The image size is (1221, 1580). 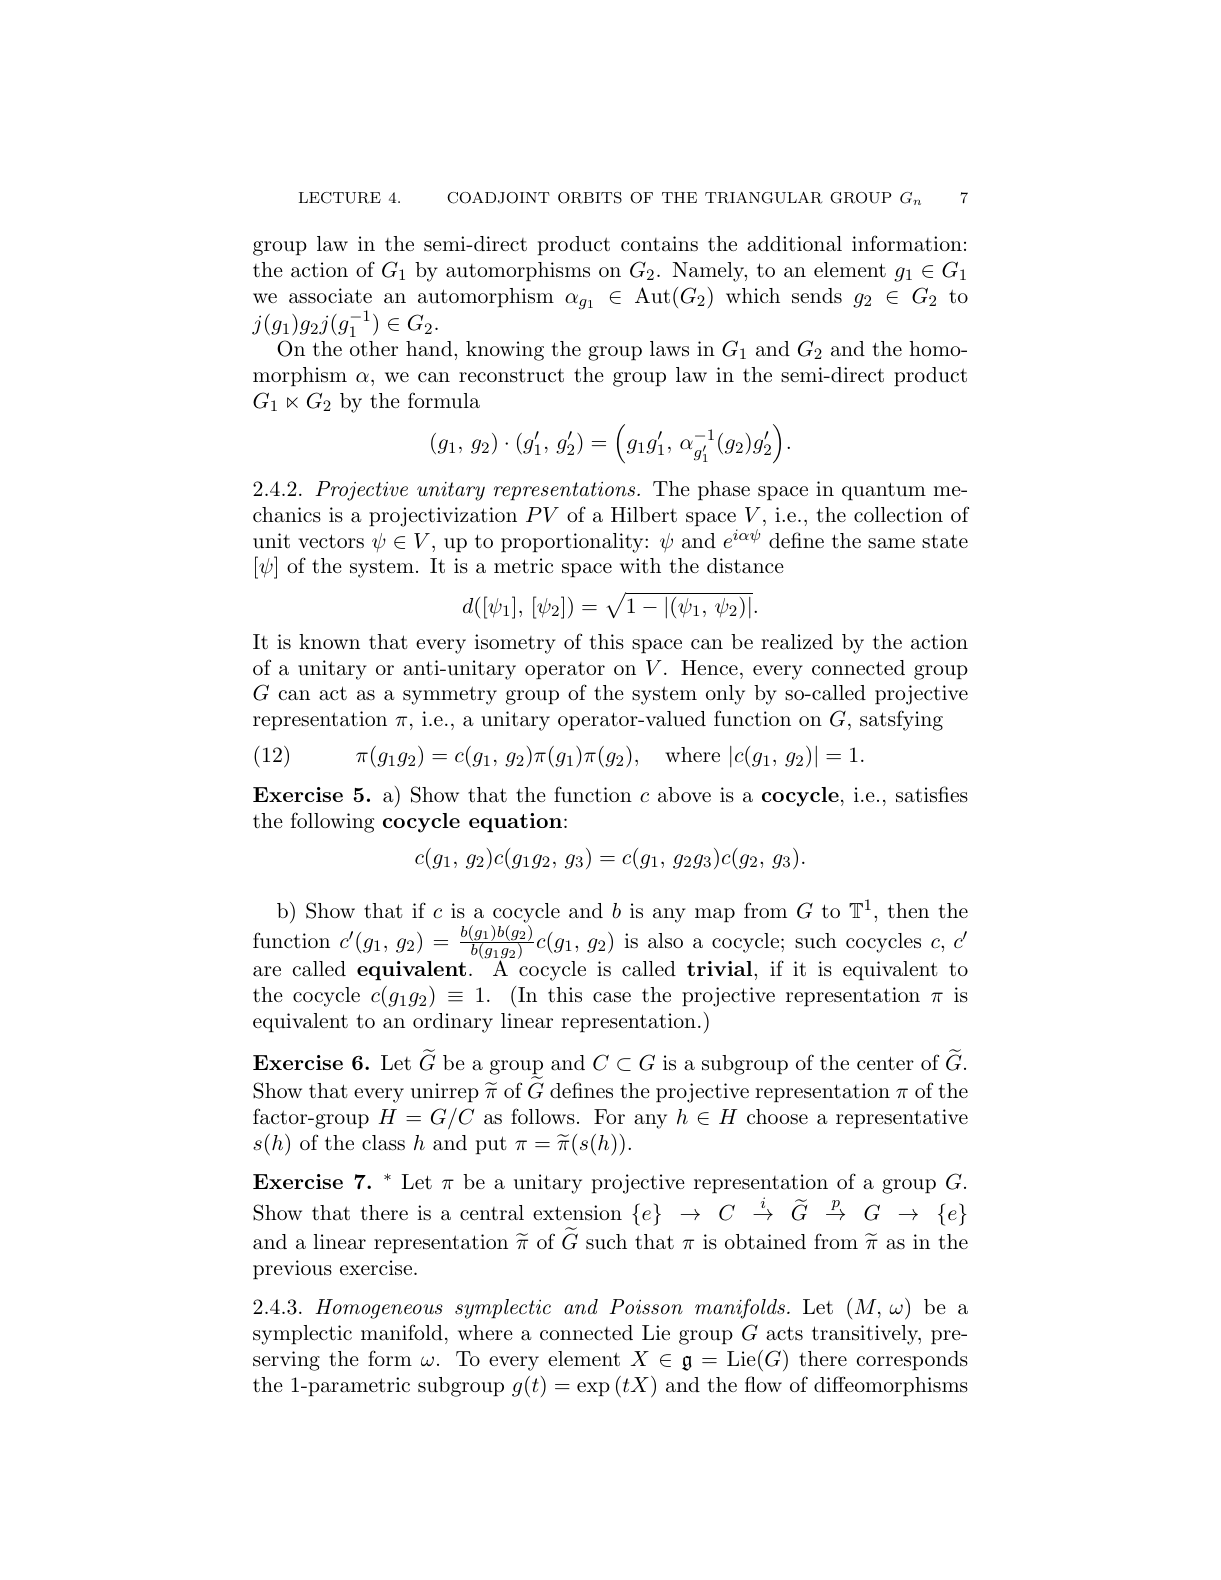 I want to click on ORBITS, so click(x=590, y=198).
